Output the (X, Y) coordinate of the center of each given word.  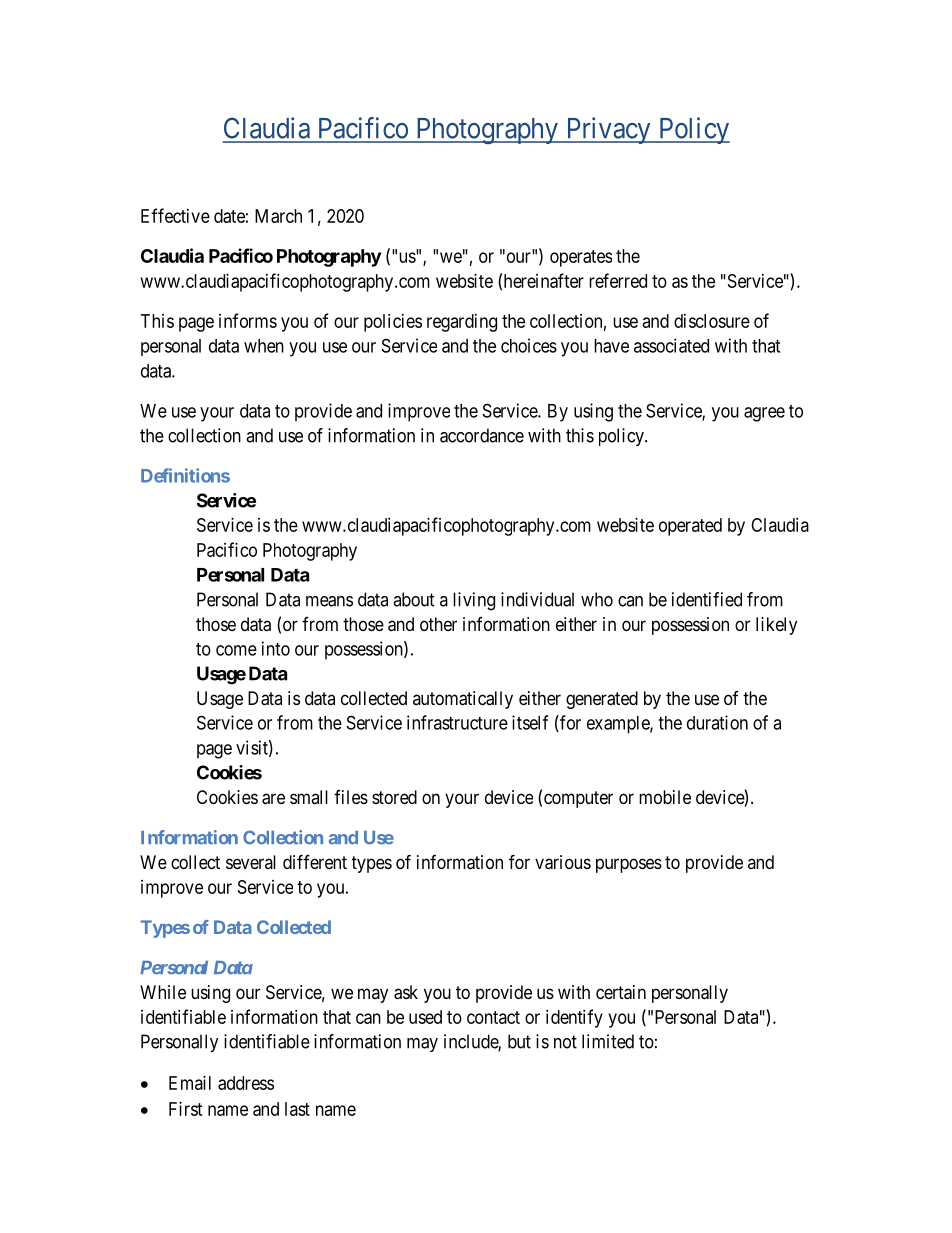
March (278, 216)
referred (618, 280)
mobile (665, 797)
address (246, 1083)
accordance (482, 435)
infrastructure (457, 722)
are (273, 799)
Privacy (608, 130)
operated (690, 527)
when (264, 346)
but (519, 1041)
